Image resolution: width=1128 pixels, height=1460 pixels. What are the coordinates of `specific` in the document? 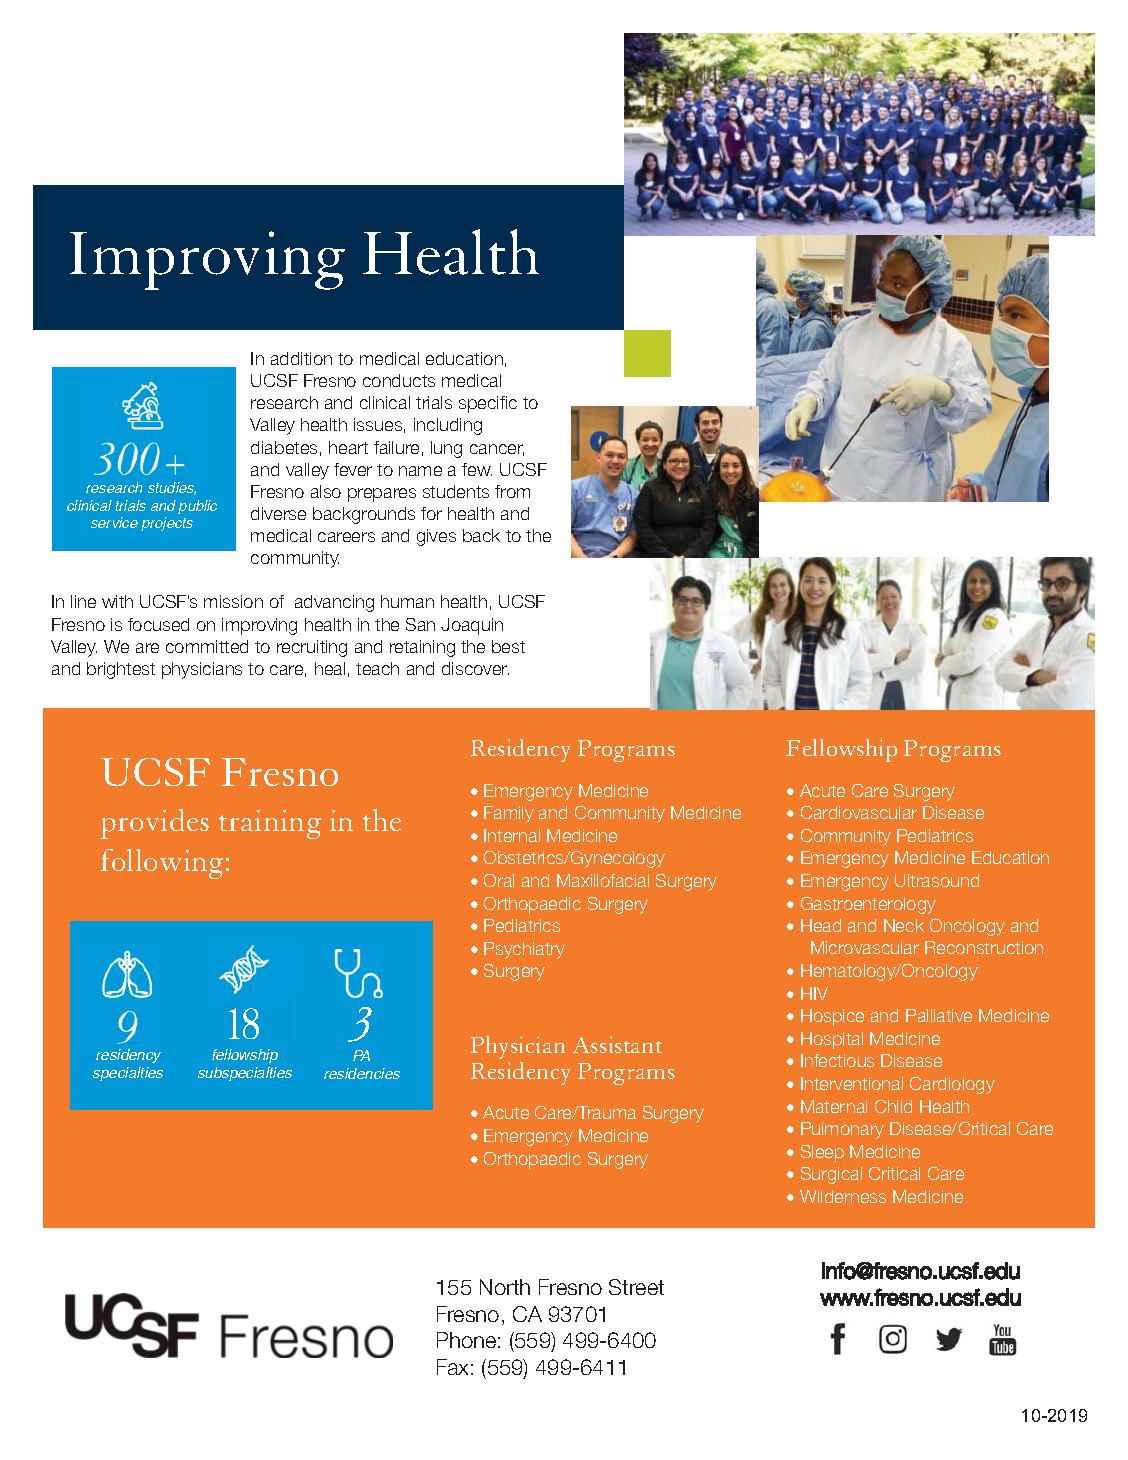 It's located at (488, 404).
